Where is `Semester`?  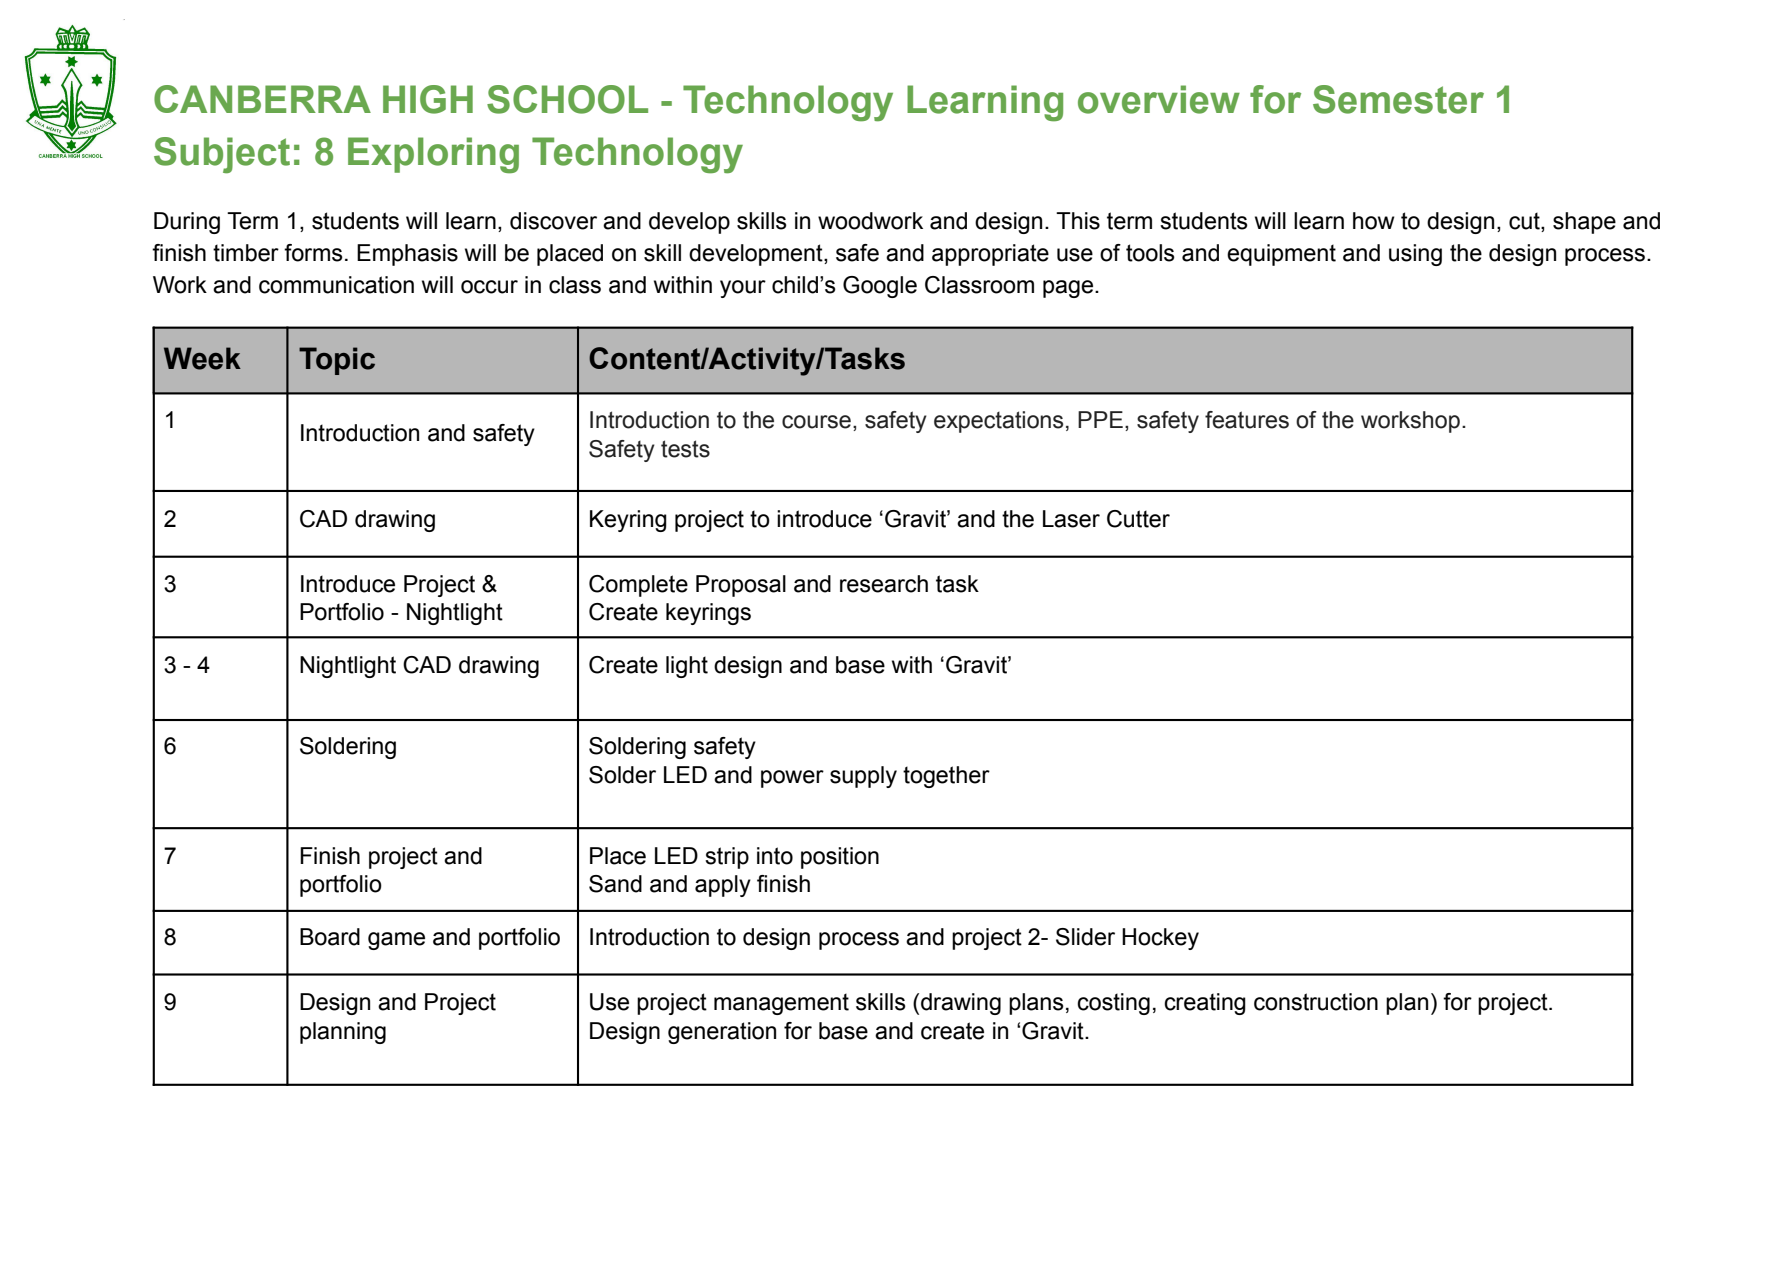
Semester is located at coordinates (1398, 99).
